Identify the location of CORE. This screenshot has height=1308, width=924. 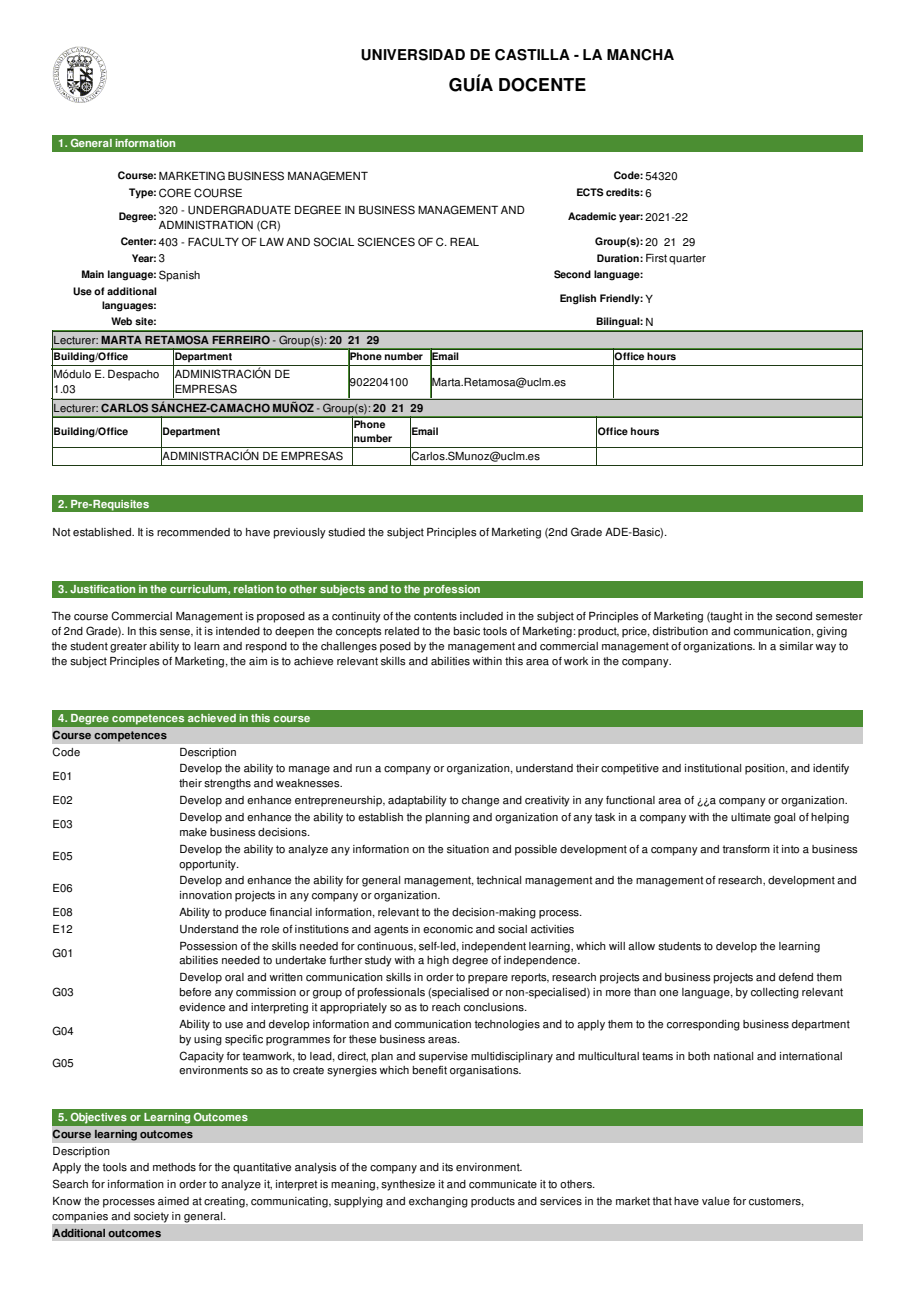
(175, 193).
